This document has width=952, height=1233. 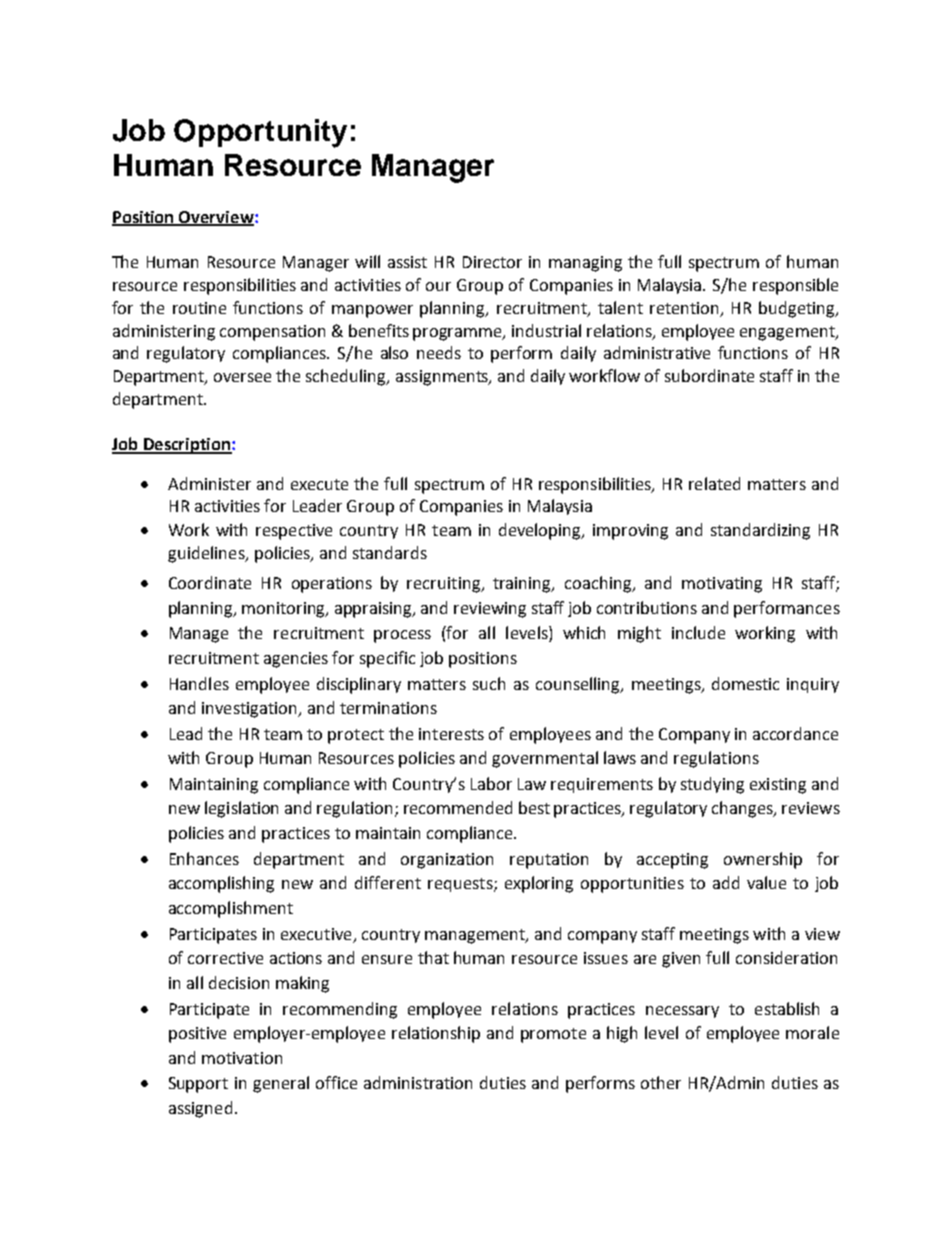 I want to click on Opportunity, so click(x=260, y=133).
